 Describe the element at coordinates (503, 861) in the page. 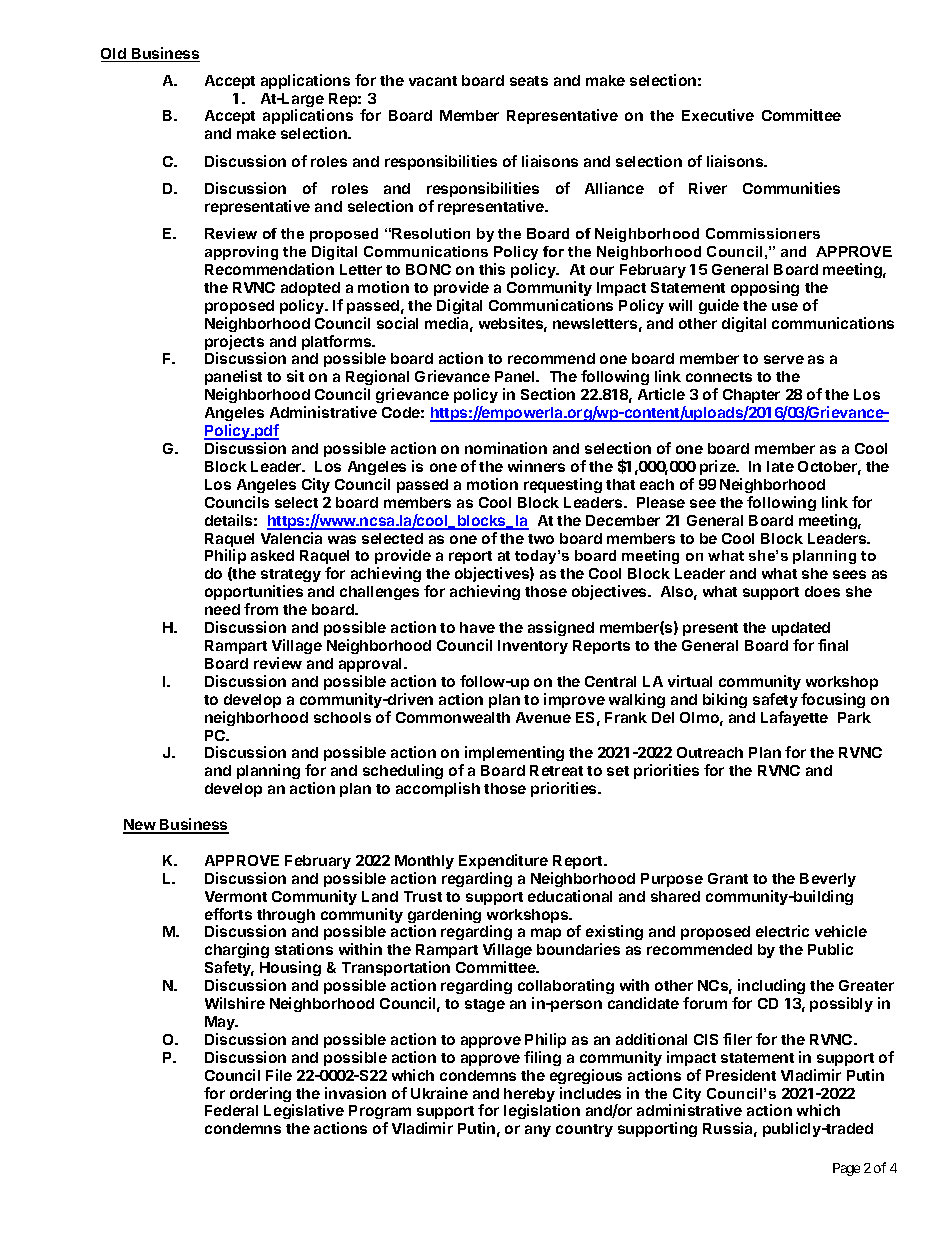

I see `Expenditure` at that location.
